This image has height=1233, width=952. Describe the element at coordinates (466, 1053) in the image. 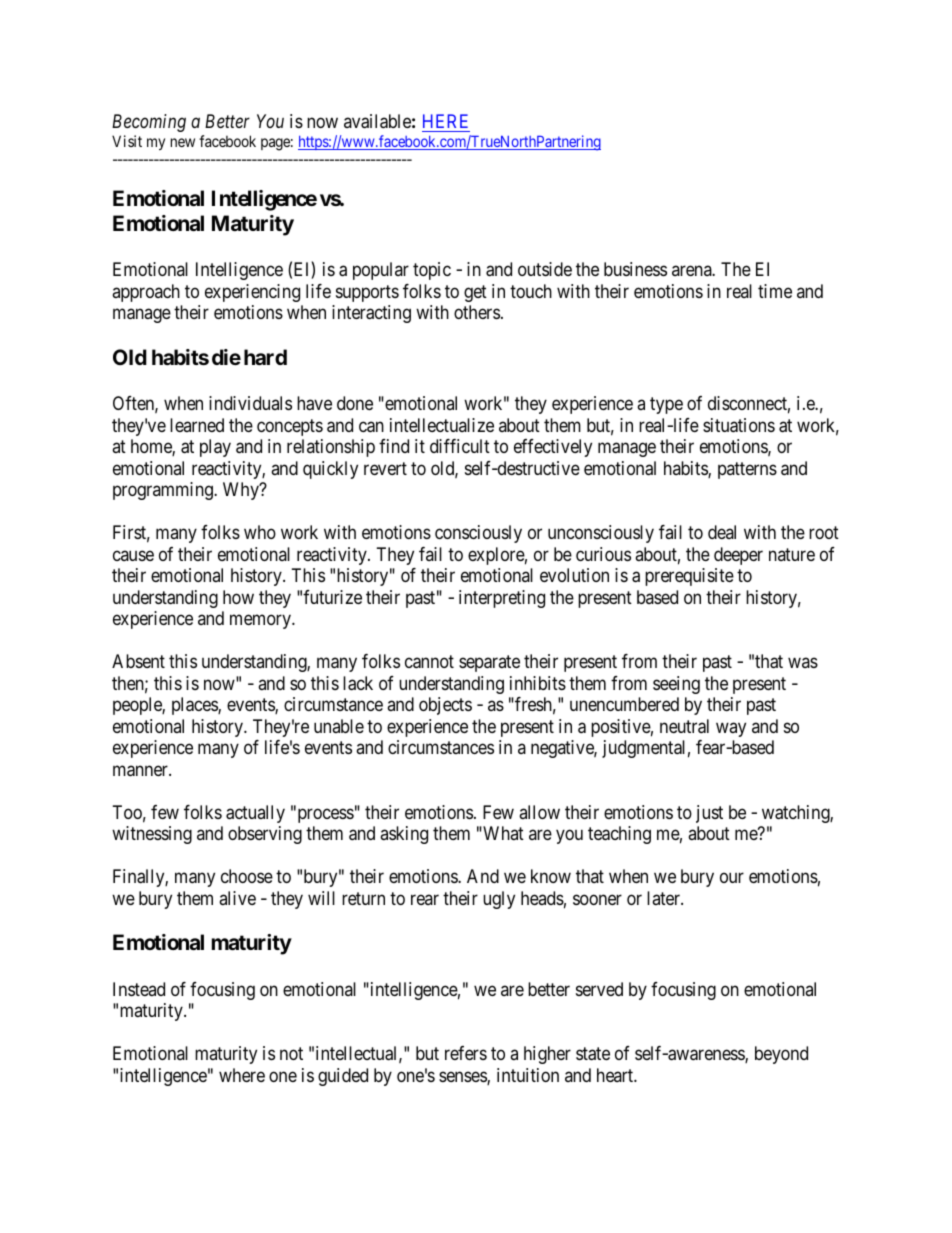

I see `refers` at that location.
